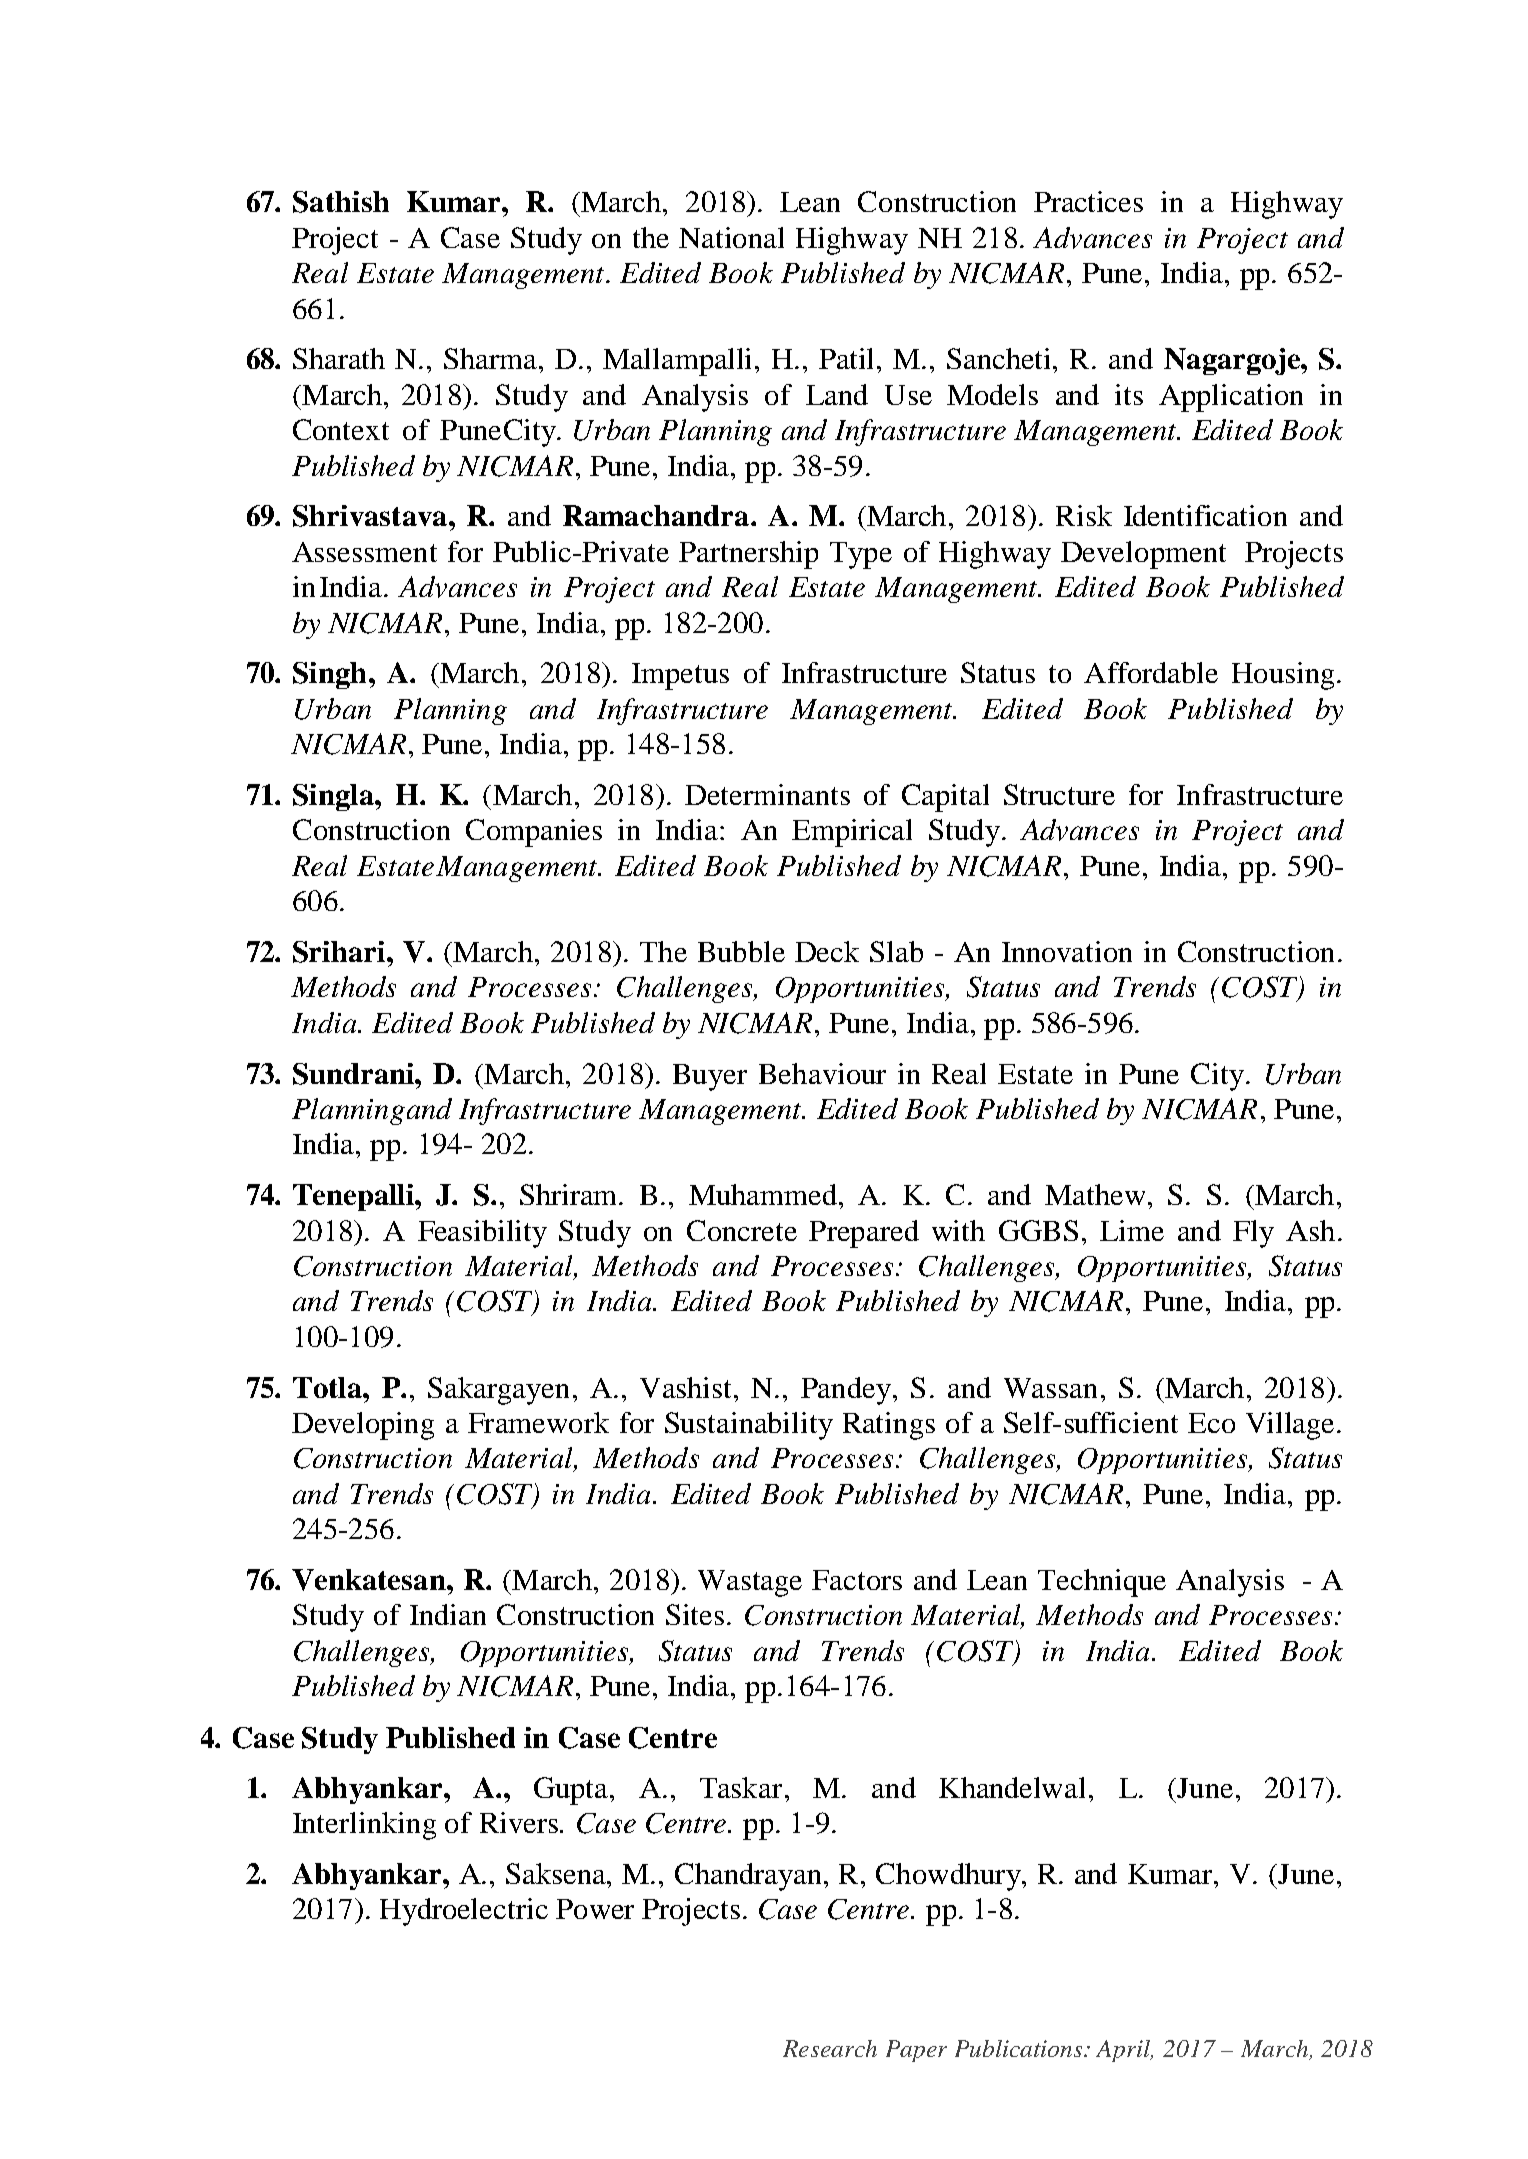 Image resolution: width=1528 pixels, height=2159 pixels. What do you see at coordinates (492, 358) in the screenshot?
I see `Sharma` at bounding box center [492, 358].
